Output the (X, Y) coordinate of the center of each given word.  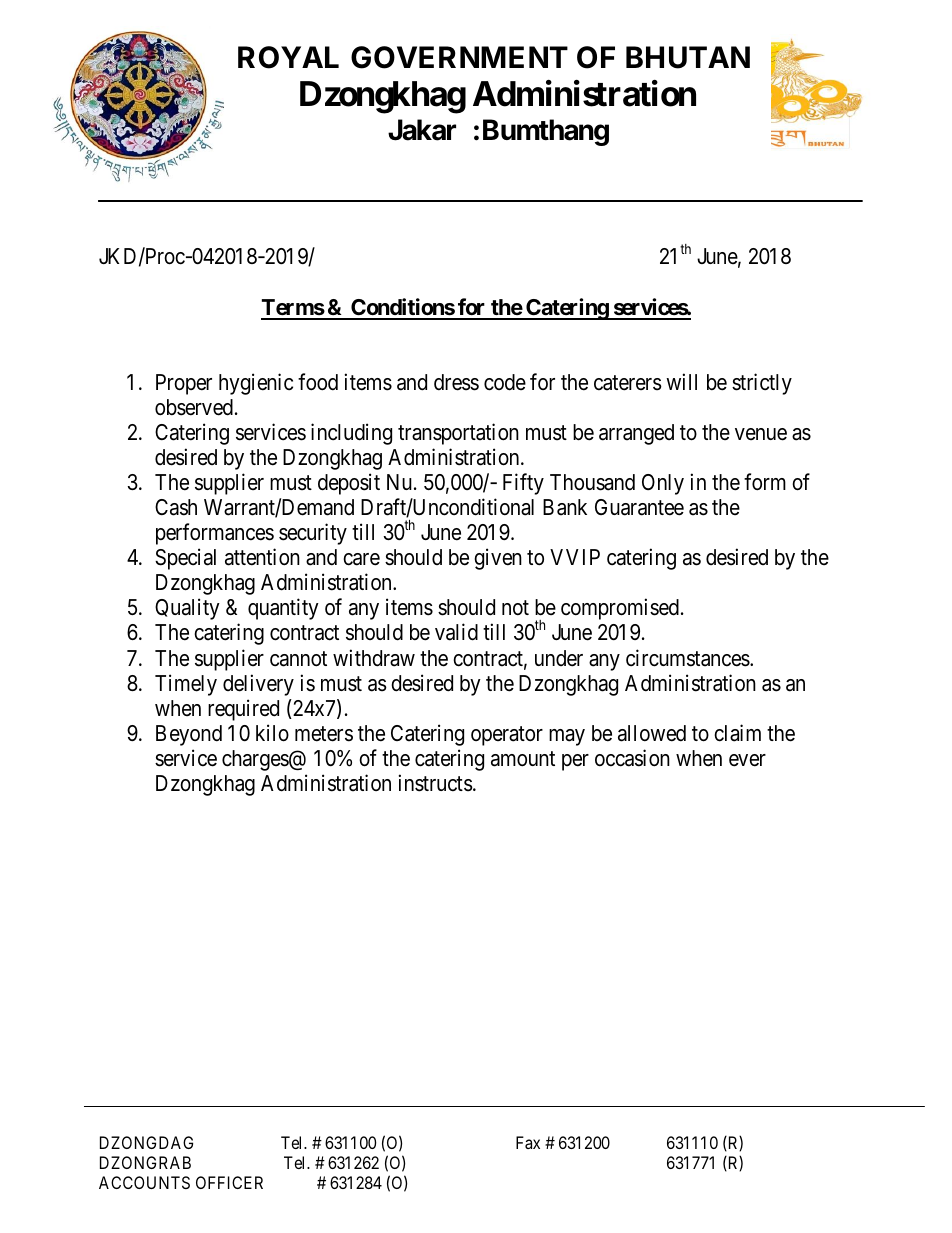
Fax (528, 1142)
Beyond (189, 735)
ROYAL (288, 57)
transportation (458, 434)
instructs (436, 783)
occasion (632, 758)
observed (194, 407)
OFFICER (229, 1182)
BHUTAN (688, 57)
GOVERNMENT (459, 57)
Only (663, 484)
